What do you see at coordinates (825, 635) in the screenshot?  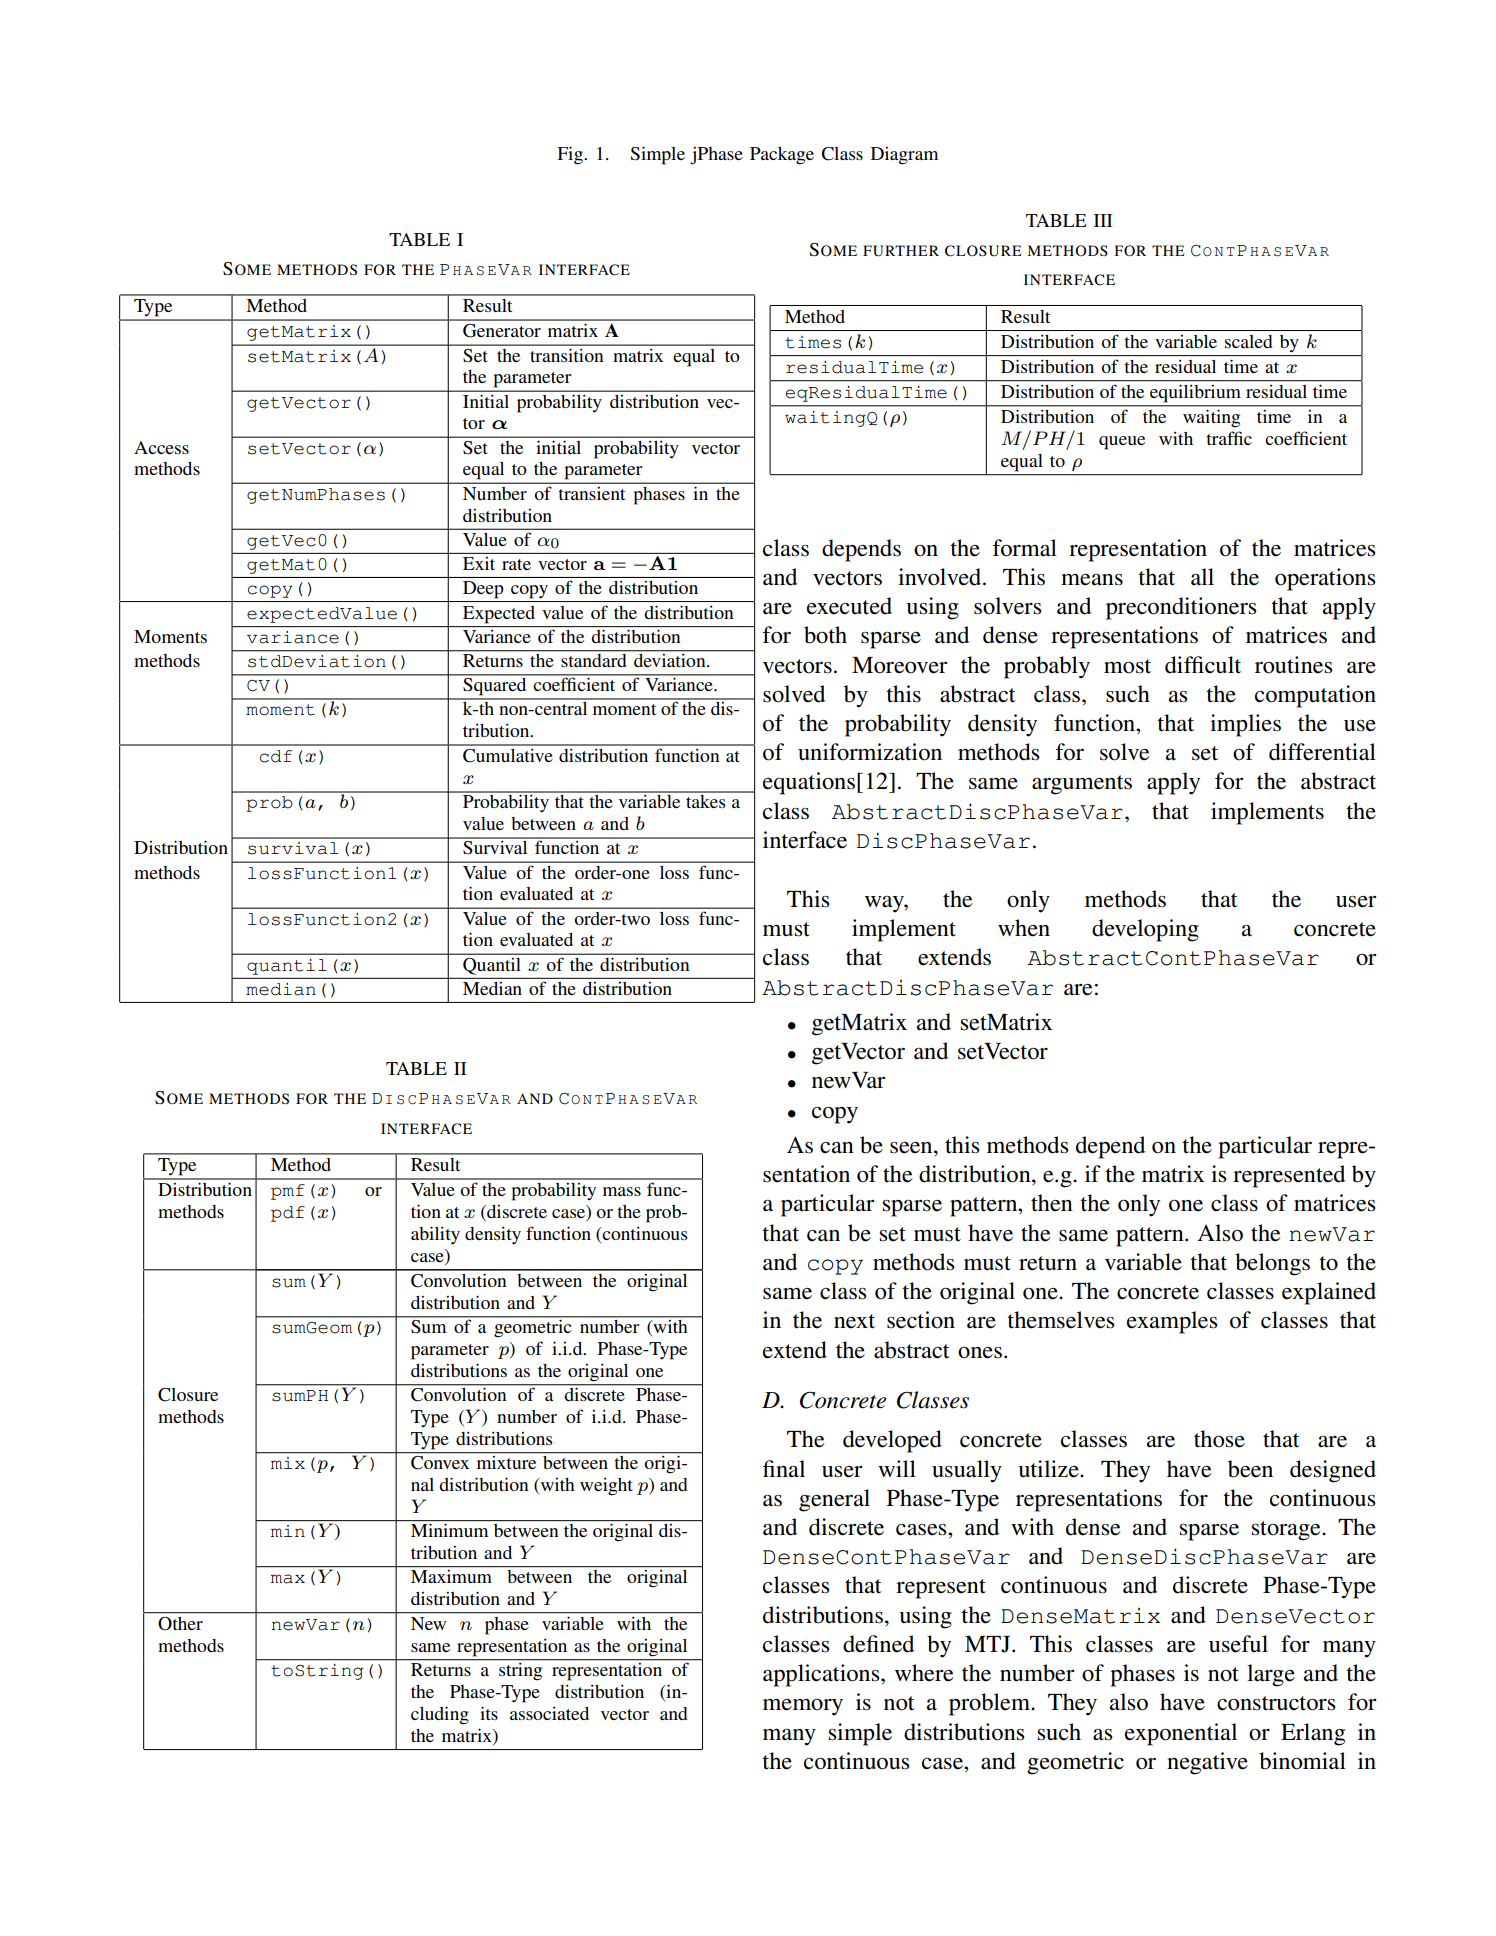 I see `both` at bounding box center [825, 635].
